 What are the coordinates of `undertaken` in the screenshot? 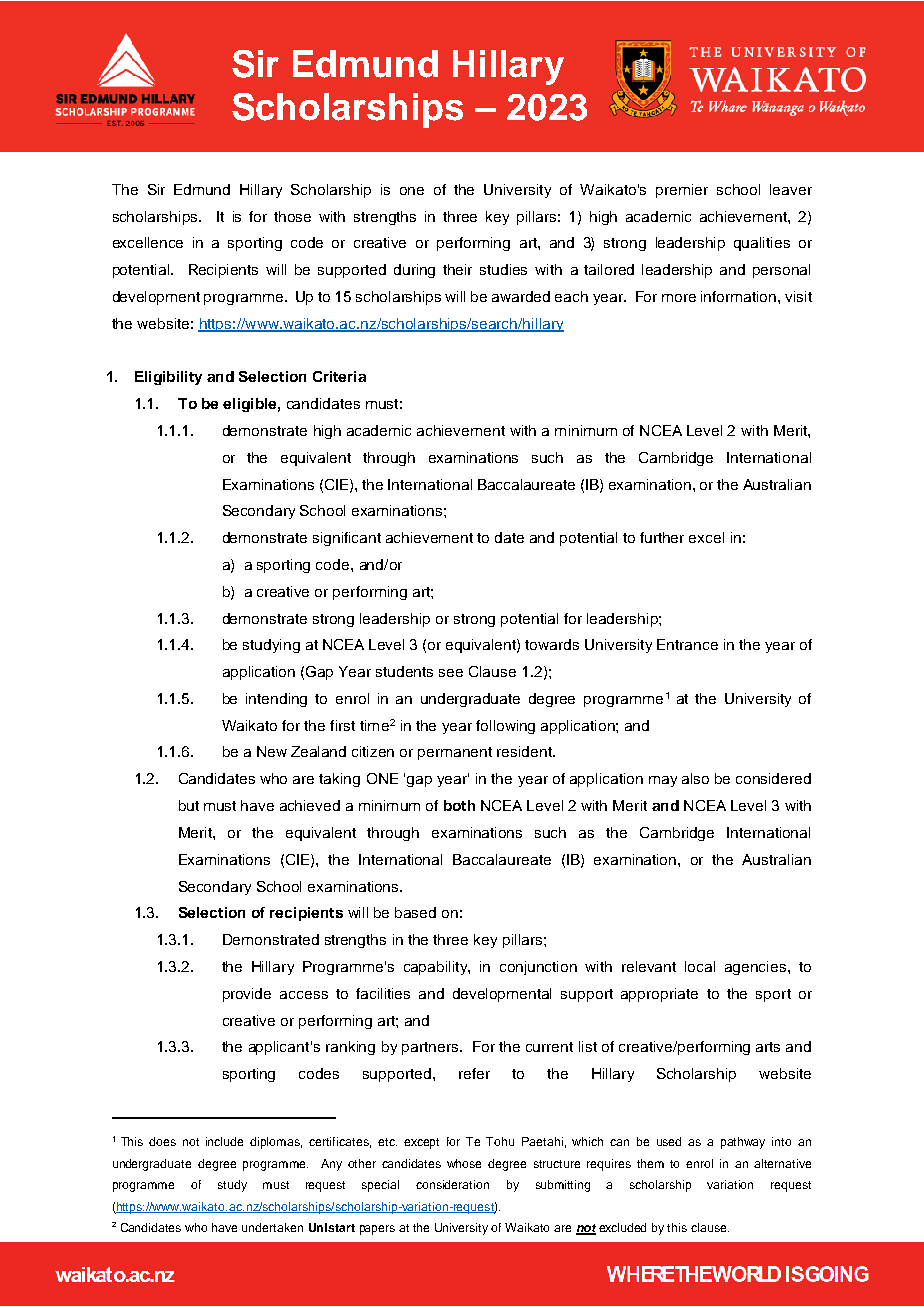 It's located at (272, 1227).
